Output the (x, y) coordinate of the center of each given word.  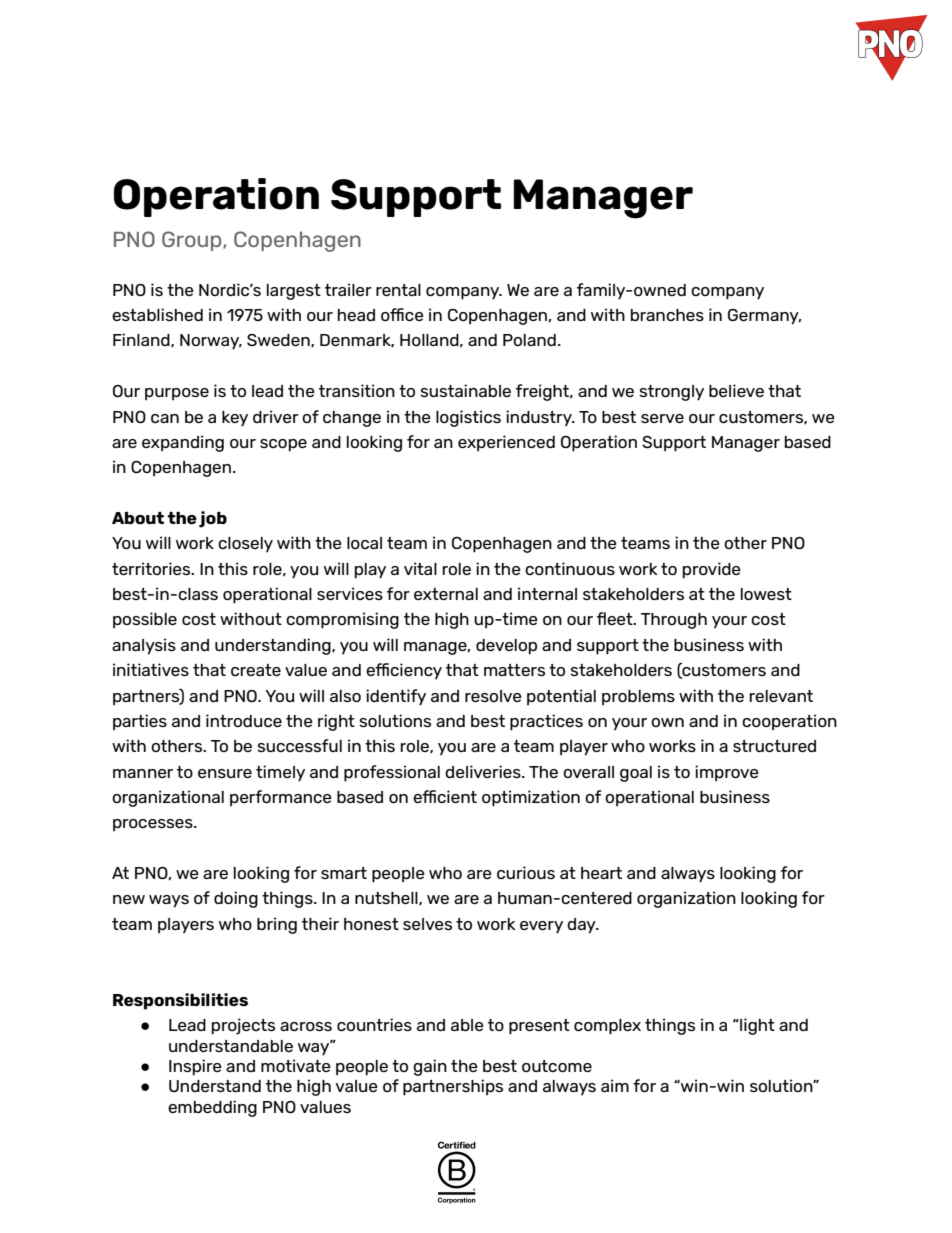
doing (236, 899)
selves (427, 924)
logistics (468, 418)
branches (667, 315)
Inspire (195, 1067)
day (582, 926)
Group (193, 241)
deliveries (484, 771)
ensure (225, 773)
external (446, 594)
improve (727, 773)
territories (152, 568)
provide (712, 570)
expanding (183, 443)
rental (398, 290)
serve (662, 418)
